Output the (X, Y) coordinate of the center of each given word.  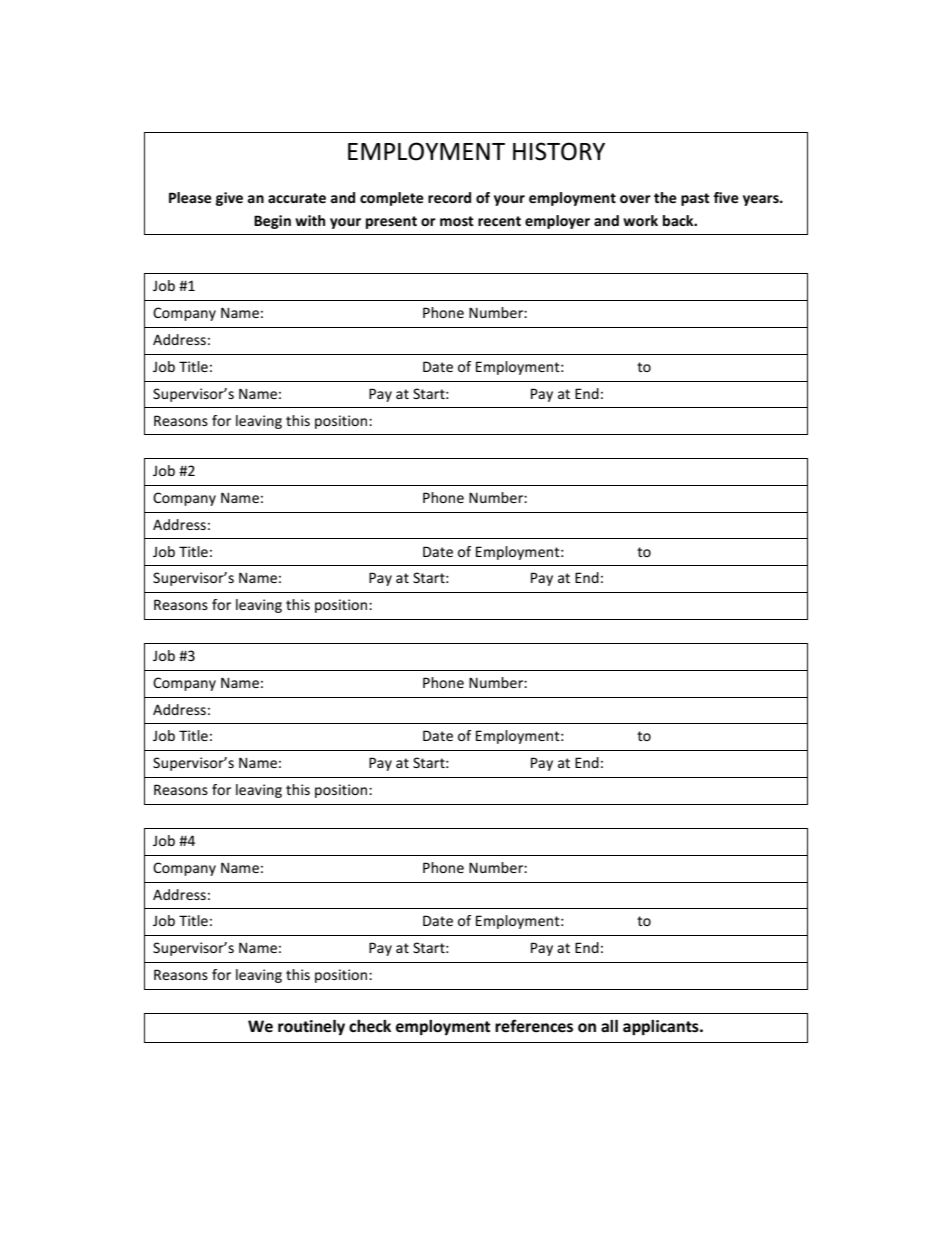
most (457, 221)
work (640, 220)
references (534, 1026)
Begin (272, 222)
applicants (662, 1027)
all (609, 1026)
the (665, 197)
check (370, 1026)
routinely (311, 1027)
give (229, 199)
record (449, 197)
